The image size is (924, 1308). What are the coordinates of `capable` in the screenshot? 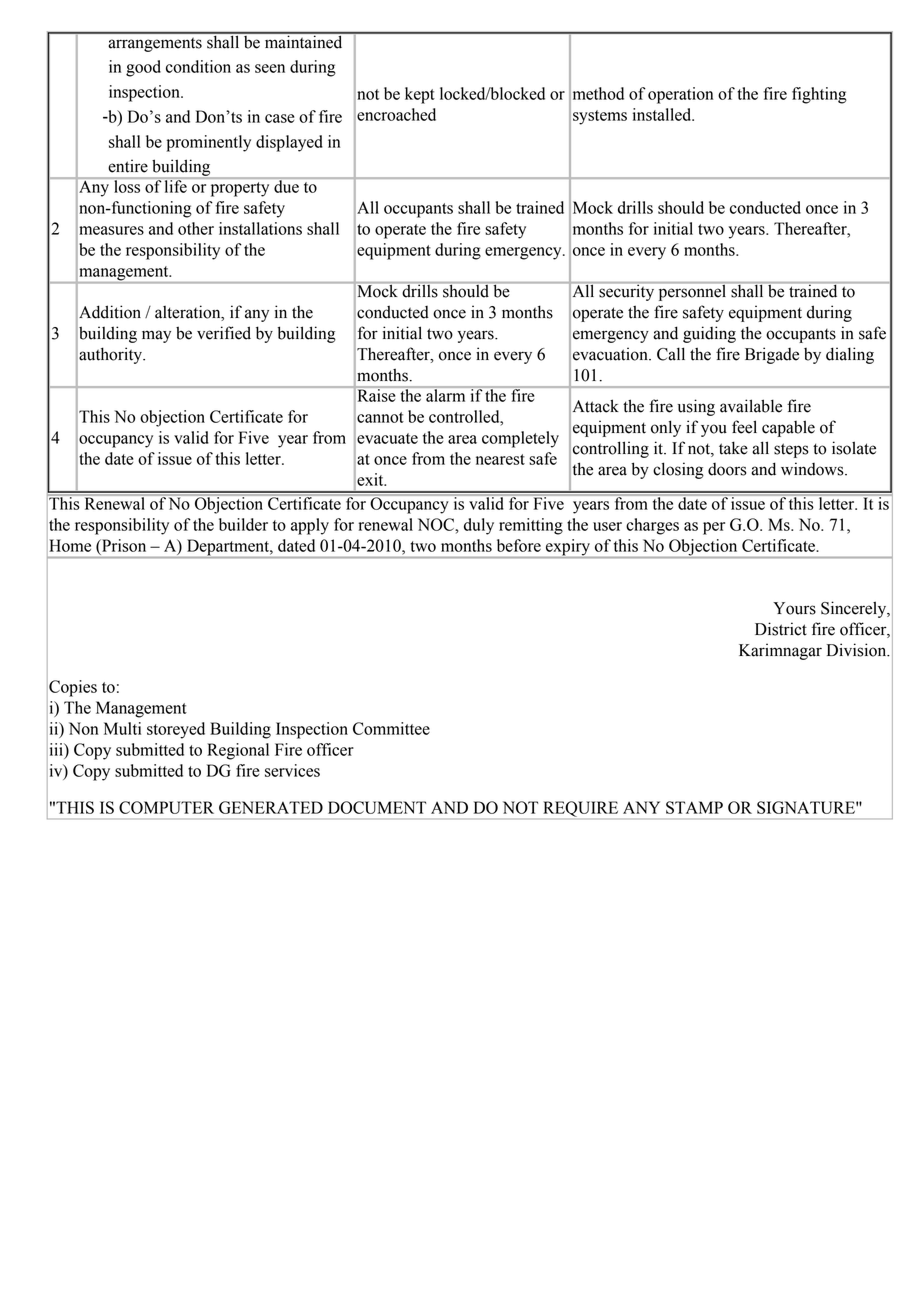 It's located at (788, 428).
